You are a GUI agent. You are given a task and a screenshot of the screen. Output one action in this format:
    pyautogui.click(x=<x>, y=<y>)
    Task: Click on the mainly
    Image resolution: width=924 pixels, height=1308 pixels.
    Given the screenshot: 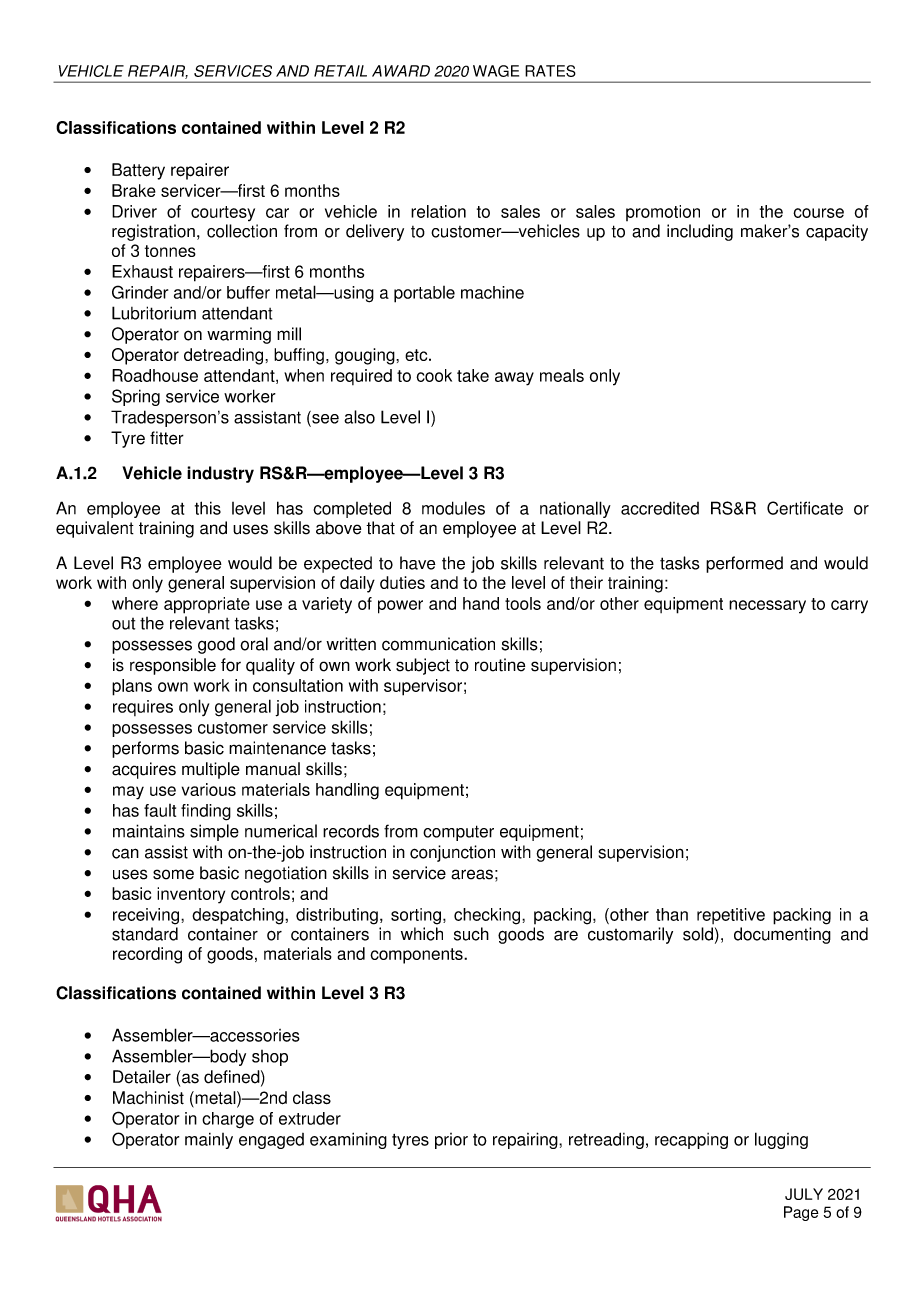 What is the action you would take?
    pyautogui.click(x=209, y=1141)
